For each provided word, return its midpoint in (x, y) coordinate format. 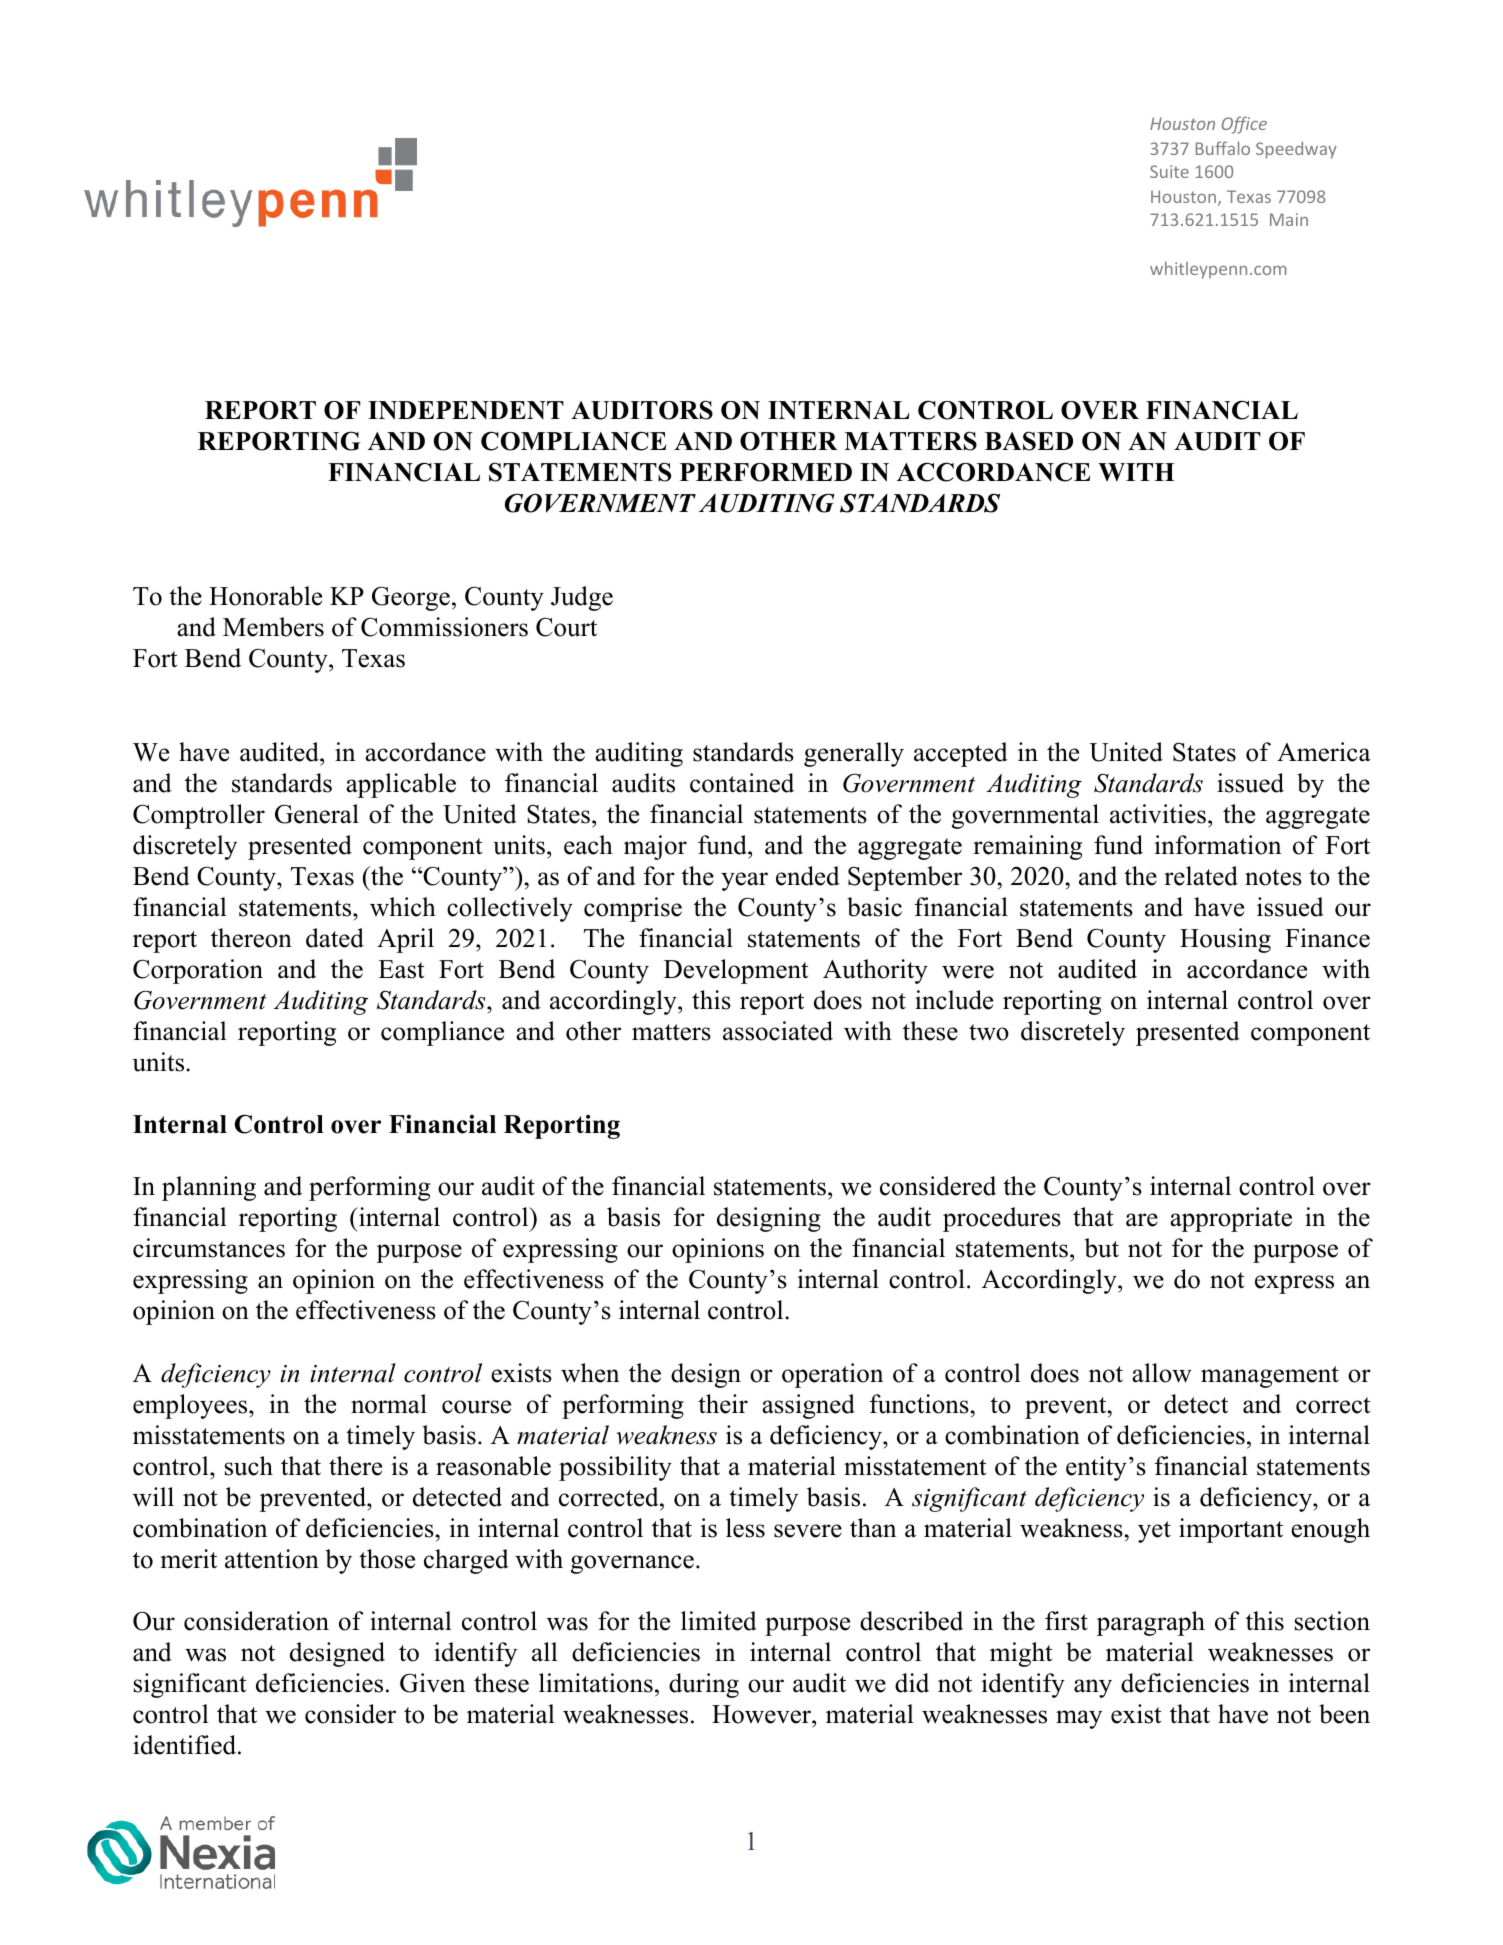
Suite (1169, 171)
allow (1162, 1373)
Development (736, 971)
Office (1244, 125)
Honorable (265, 596)
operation (832, 1375)
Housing (1225, 940)
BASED (1029, 441)
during (704, 1685)
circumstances (209, 1248)
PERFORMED (766, 472)
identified (186, 1745)
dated (335, 938)
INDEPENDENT (466, 410)
